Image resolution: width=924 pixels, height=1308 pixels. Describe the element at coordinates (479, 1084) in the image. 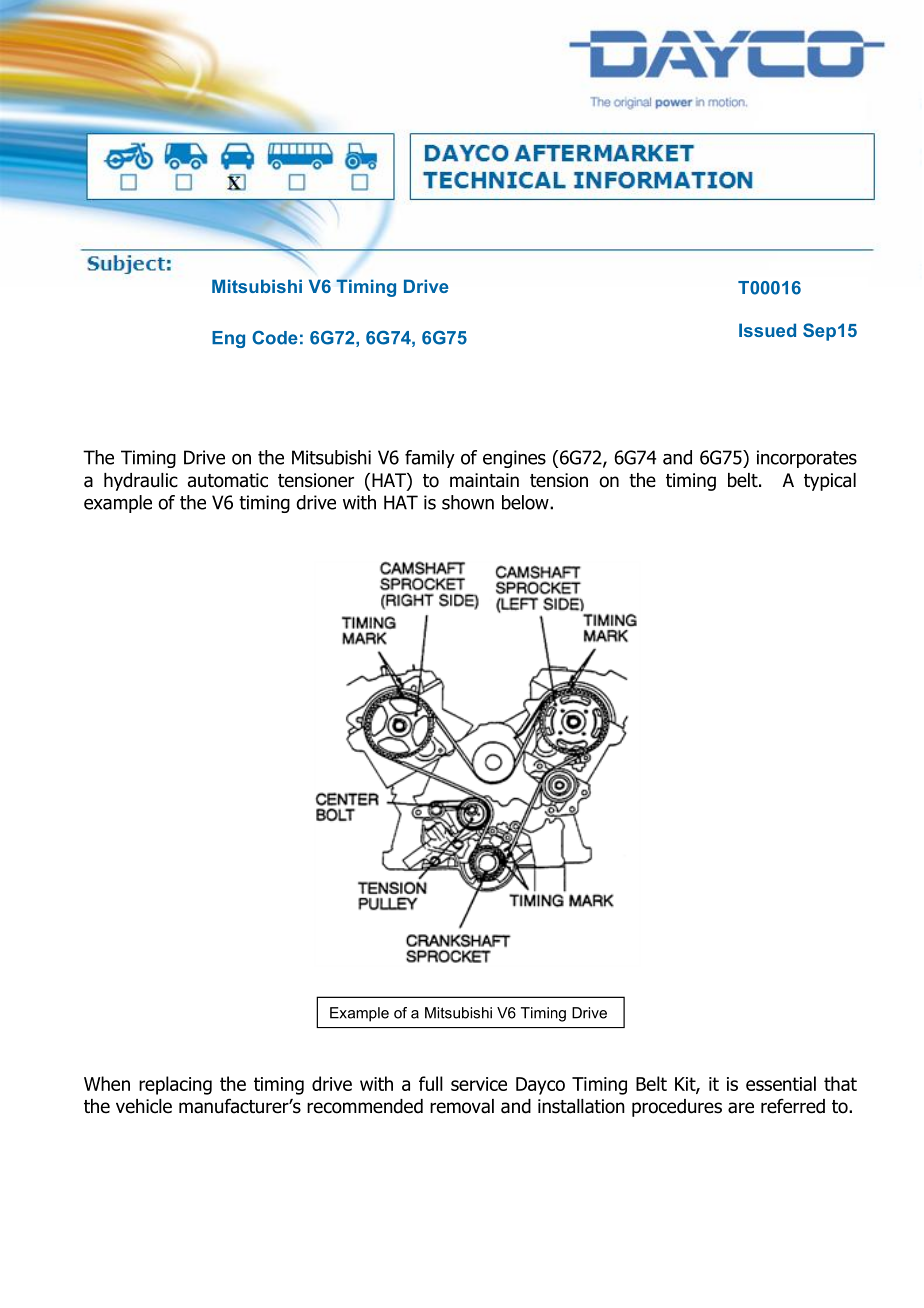

I see `service` at that location.
